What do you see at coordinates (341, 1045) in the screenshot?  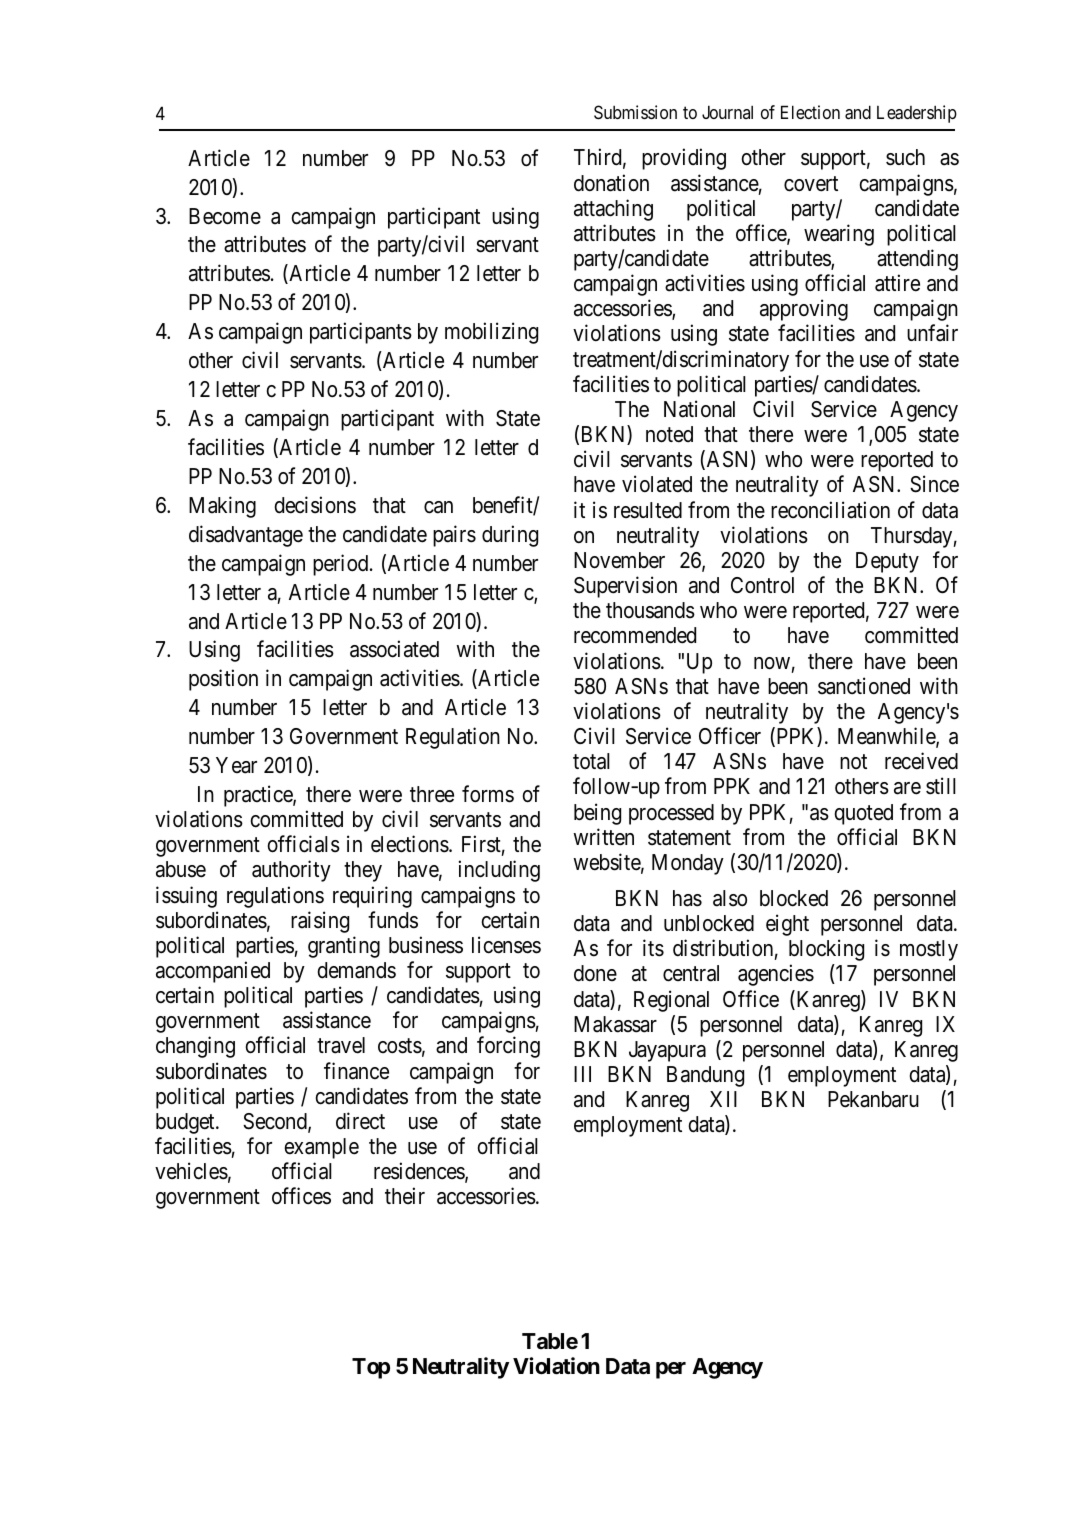 I see `travel` at bounding box center [341, 1045].
